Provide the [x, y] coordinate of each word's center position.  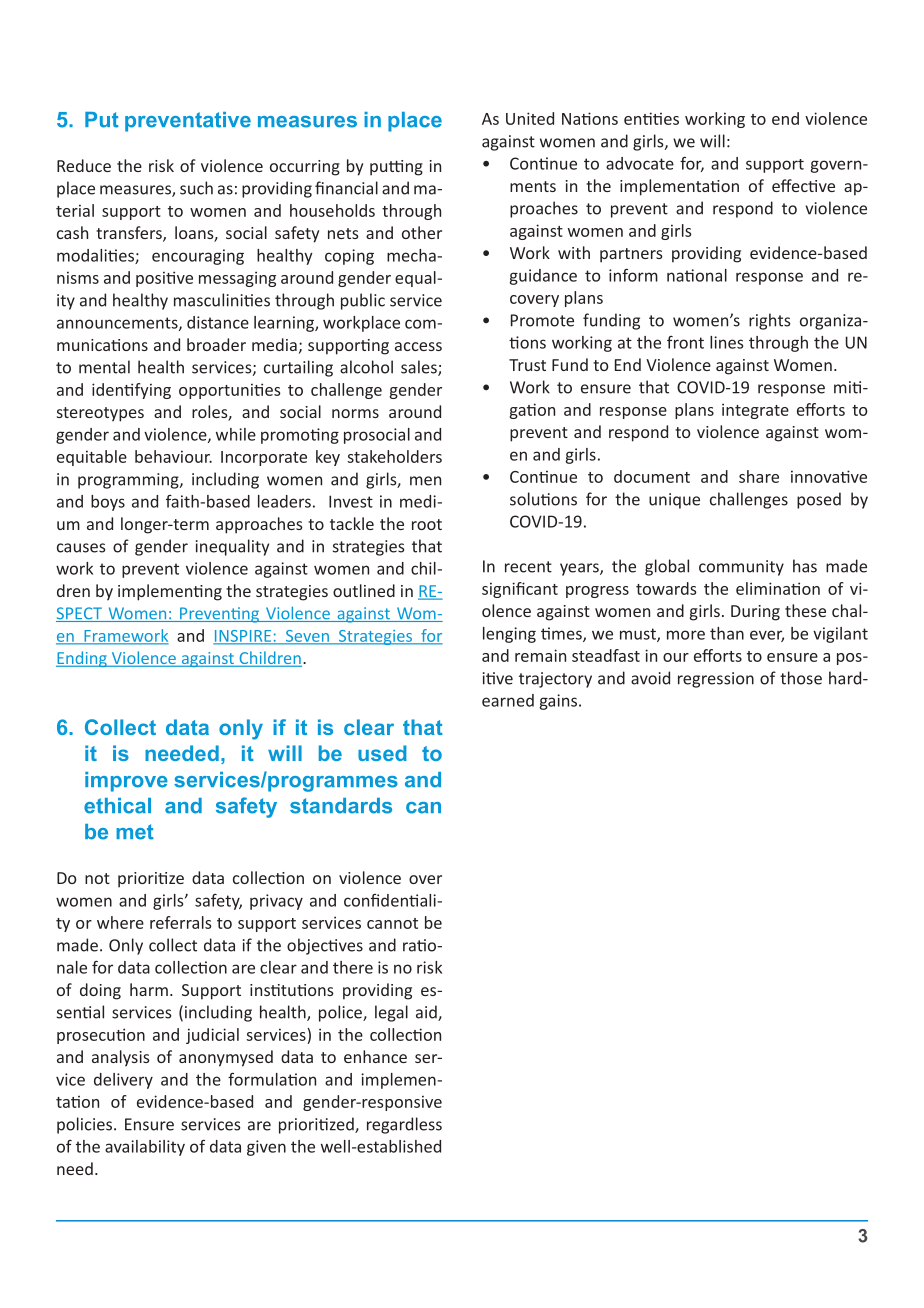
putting [396, 168]
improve [126, 782]
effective [803, 185]
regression [716, 680]
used [382, 753]
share [759, 476]
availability [145, 1148]
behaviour [173, 456]
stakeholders [394, 456]
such [196, 188]
